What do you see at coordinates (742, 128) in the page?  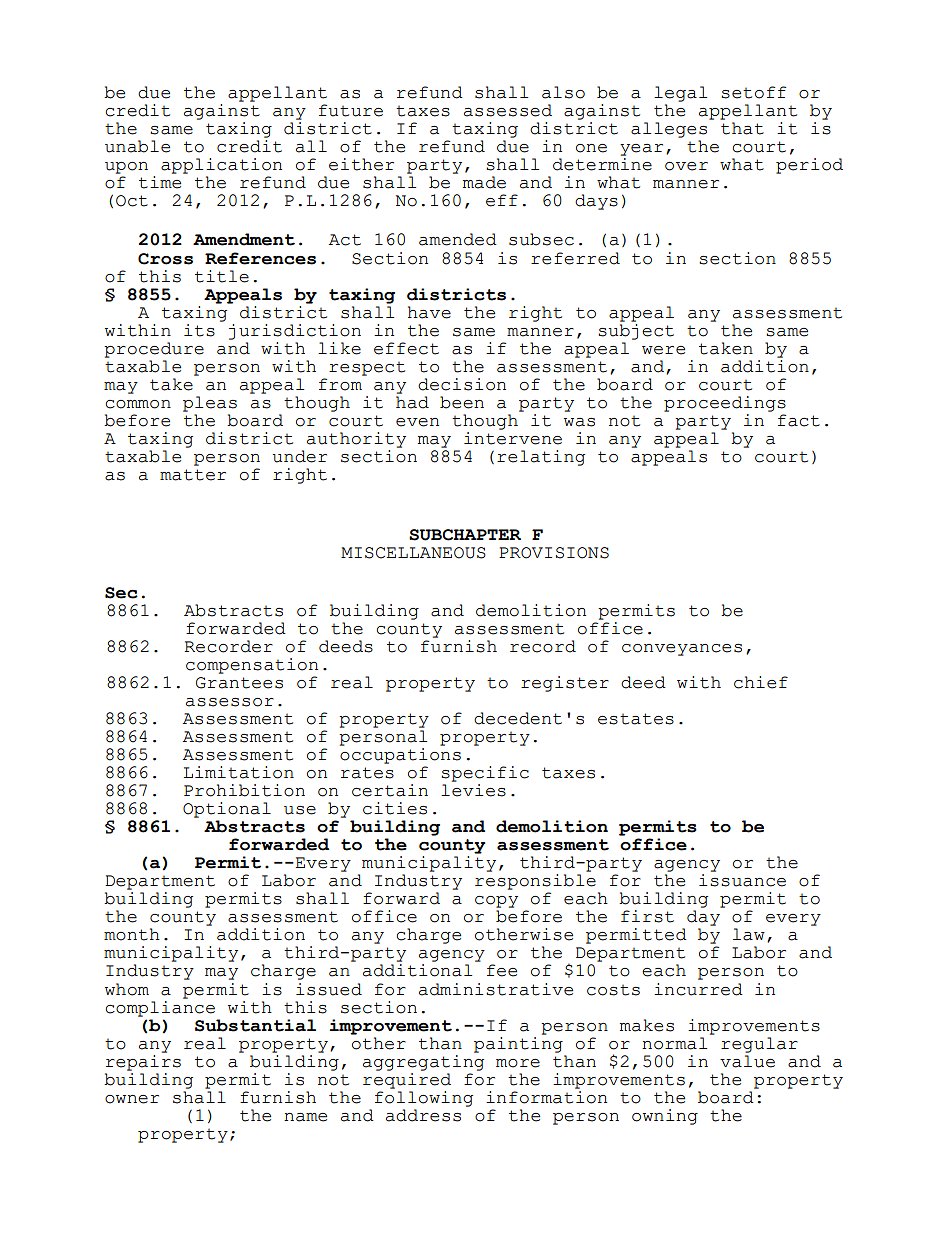 I see `that` at bounding box center [742, 128].
